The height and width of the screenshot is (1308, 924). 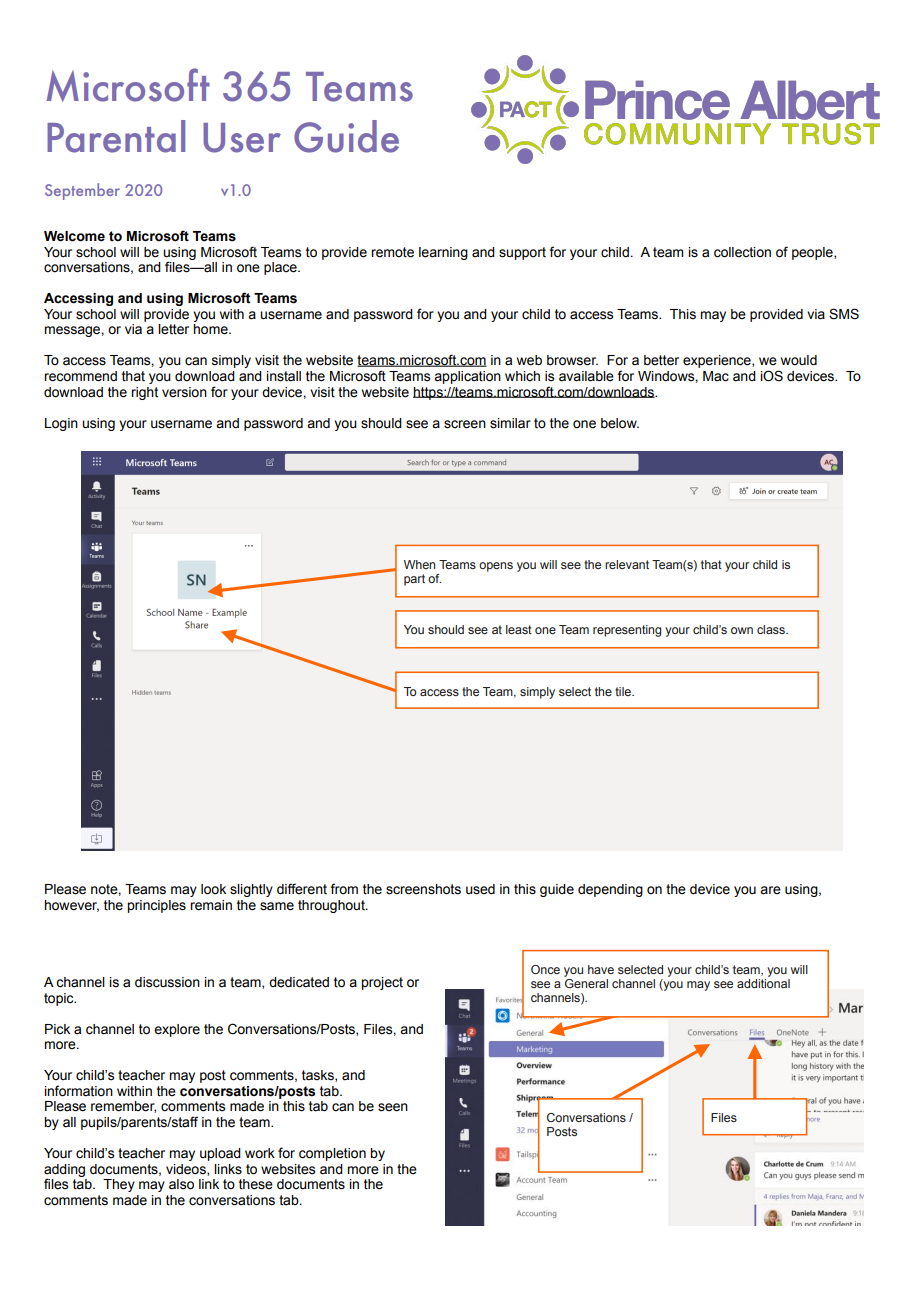 What do you see at coordinates (742, 252) in the screenshot?
I see `collection` at bounding box center [742, 252].
